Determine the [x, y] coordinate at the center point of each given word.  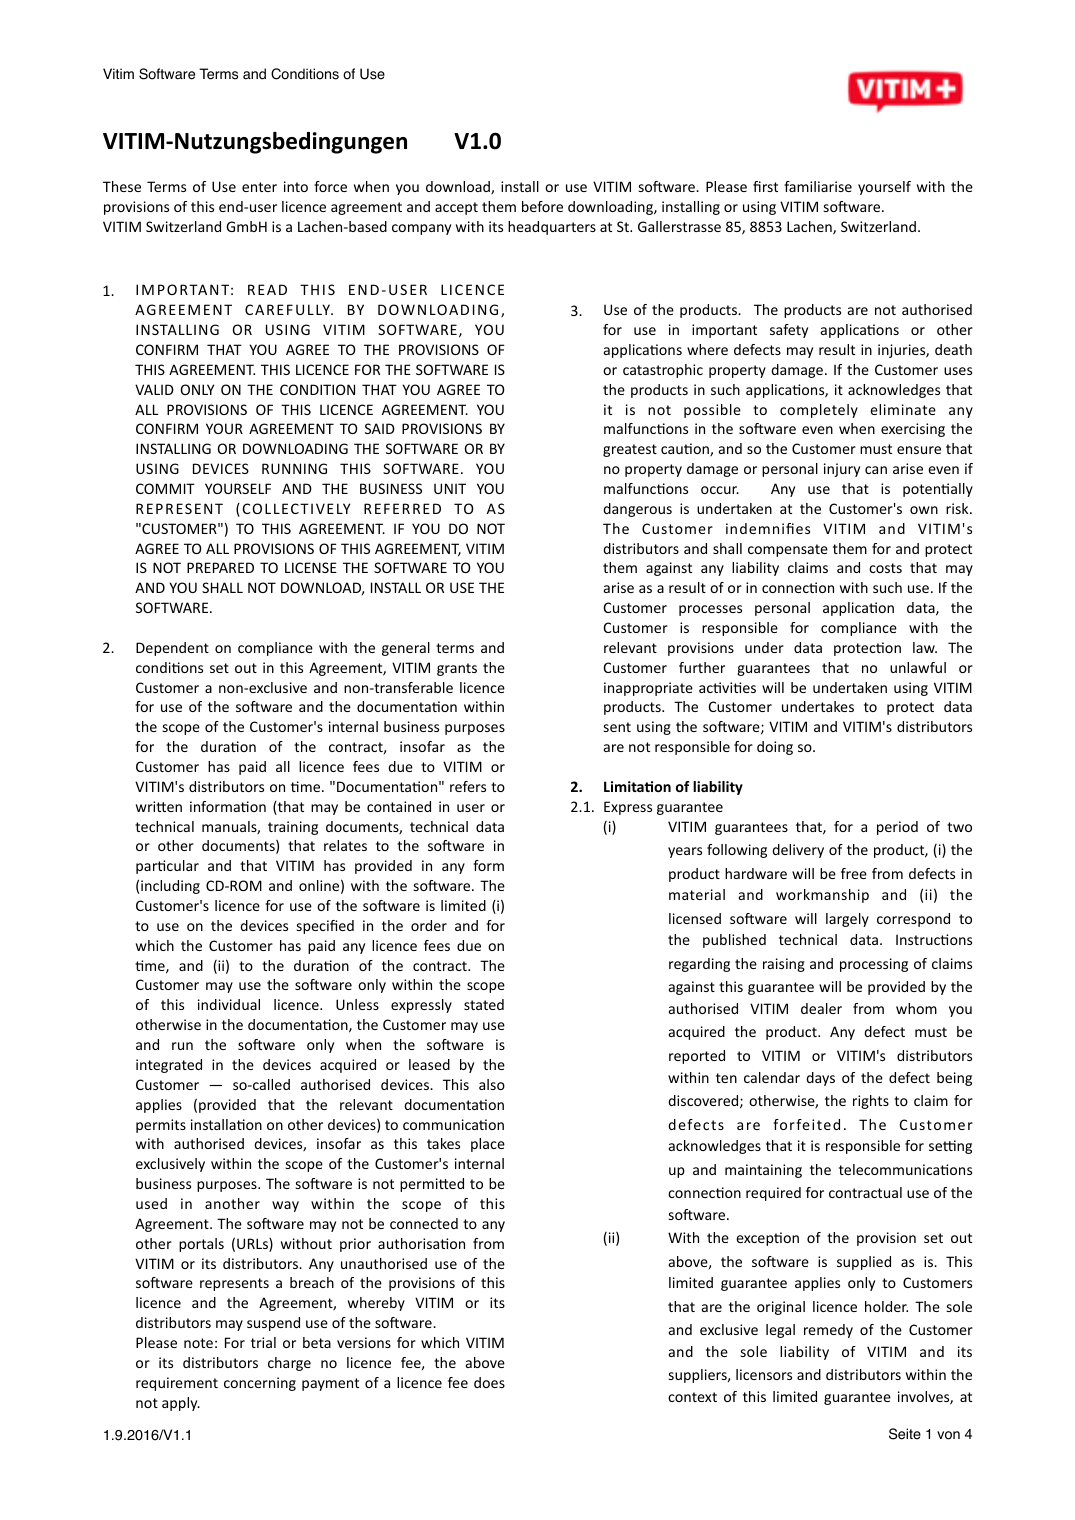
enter [259, 187]
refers [468, 786]
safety [789, 331]
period [897, 828]
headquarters [552, 228]
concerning [260, 1384]
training [293, 828]
